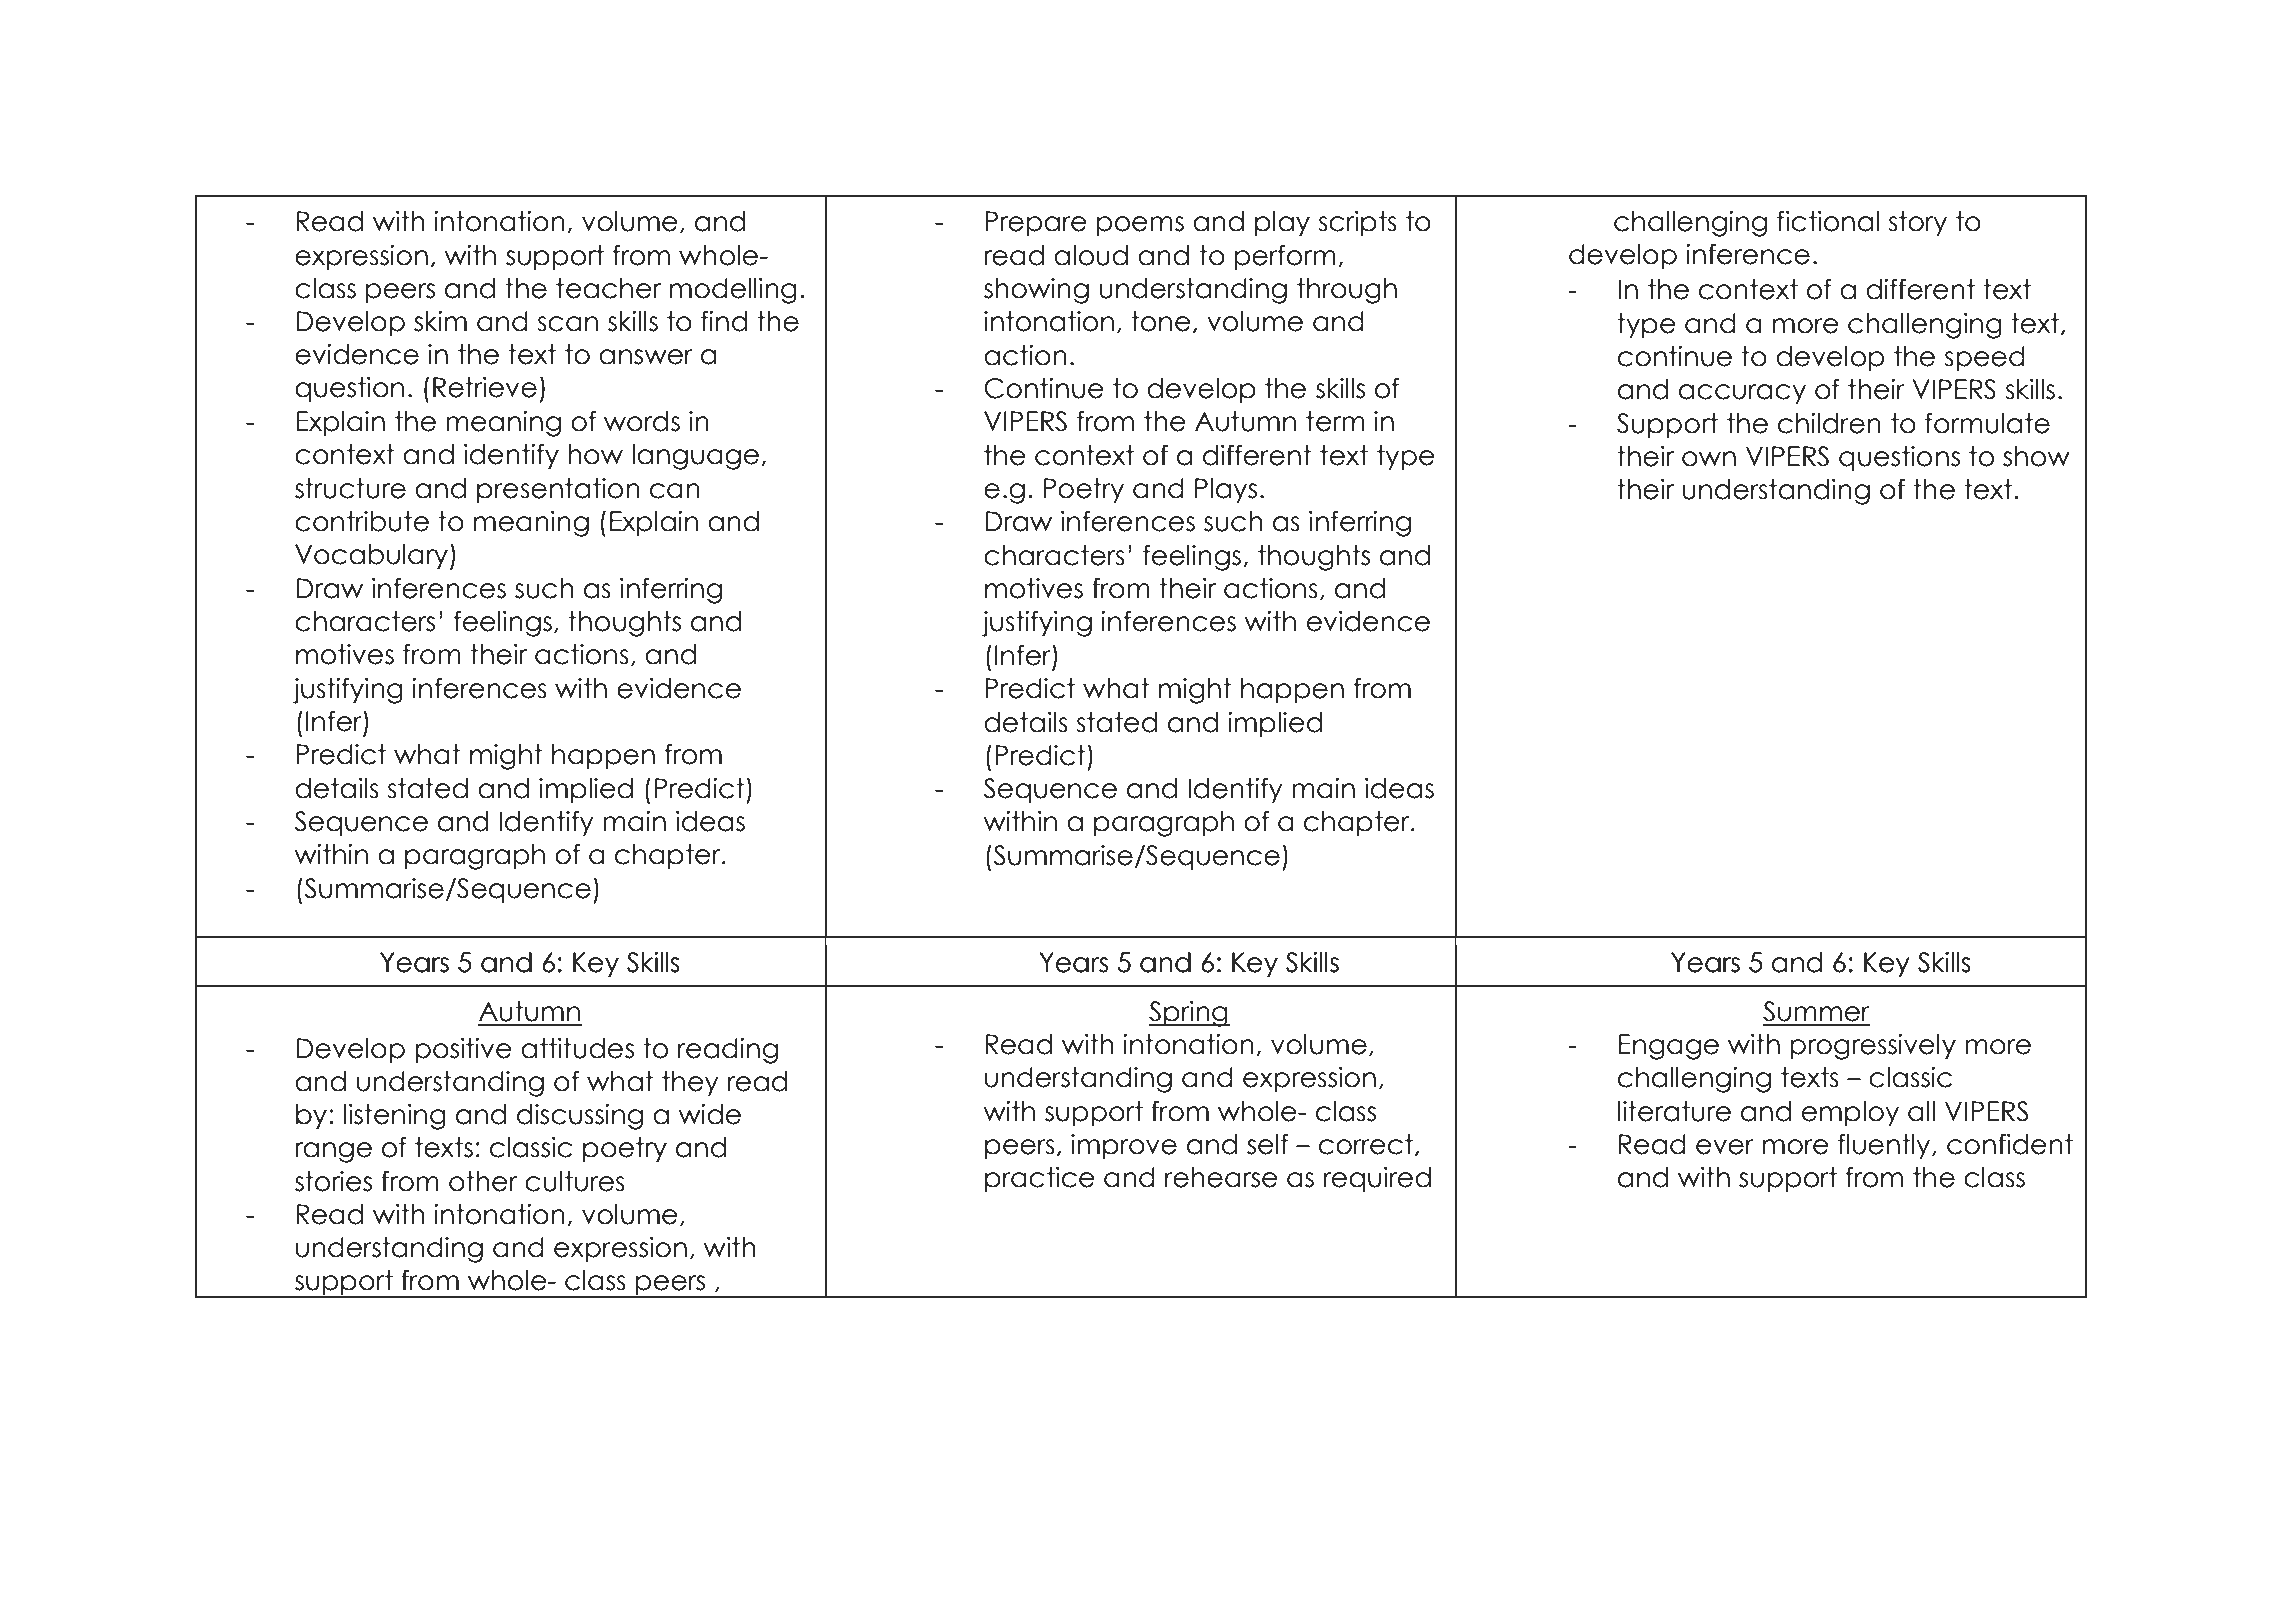 Image resolution: width=2280 pixels, height=1612 pixels. What do you see at coordinates (1124, 1146) in the document?
I see `improve` at bounding box center [1124, 1146].
